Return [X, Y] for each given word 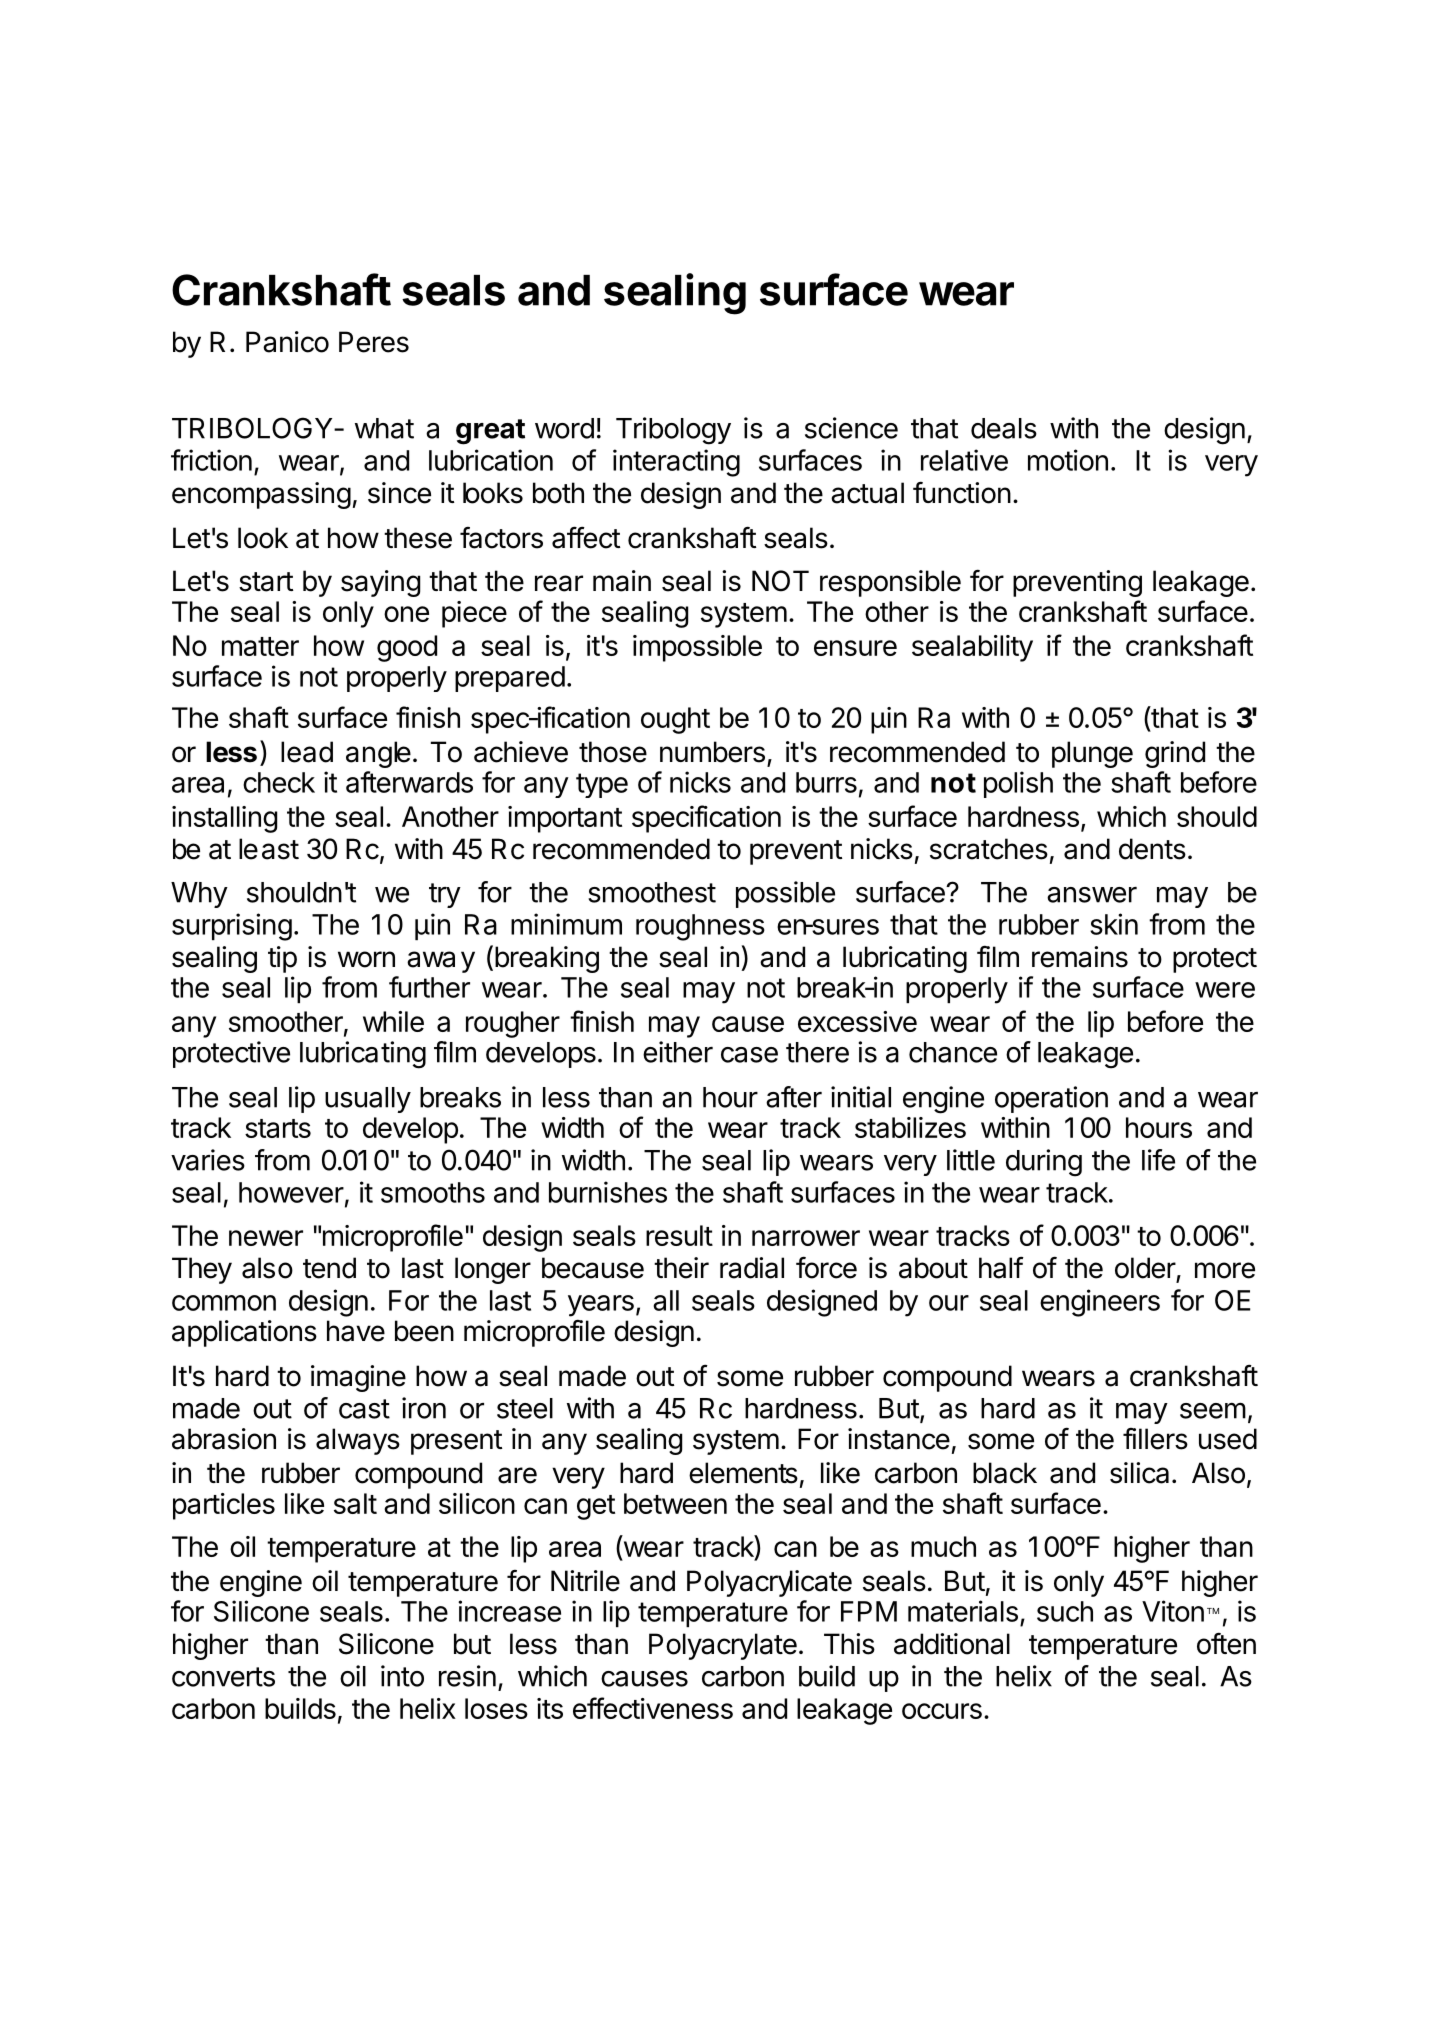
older [1145, 1268]
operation [1051, 1099]
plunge [1092, 754]
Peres [374, 342]
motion [1068, 460]
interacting [676, 463]
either [678, 1052]
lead [307, 752]
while [393, 1021]
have [356, 1331]
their [681, 1268]
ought [675, 720]
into [402, 1676]
